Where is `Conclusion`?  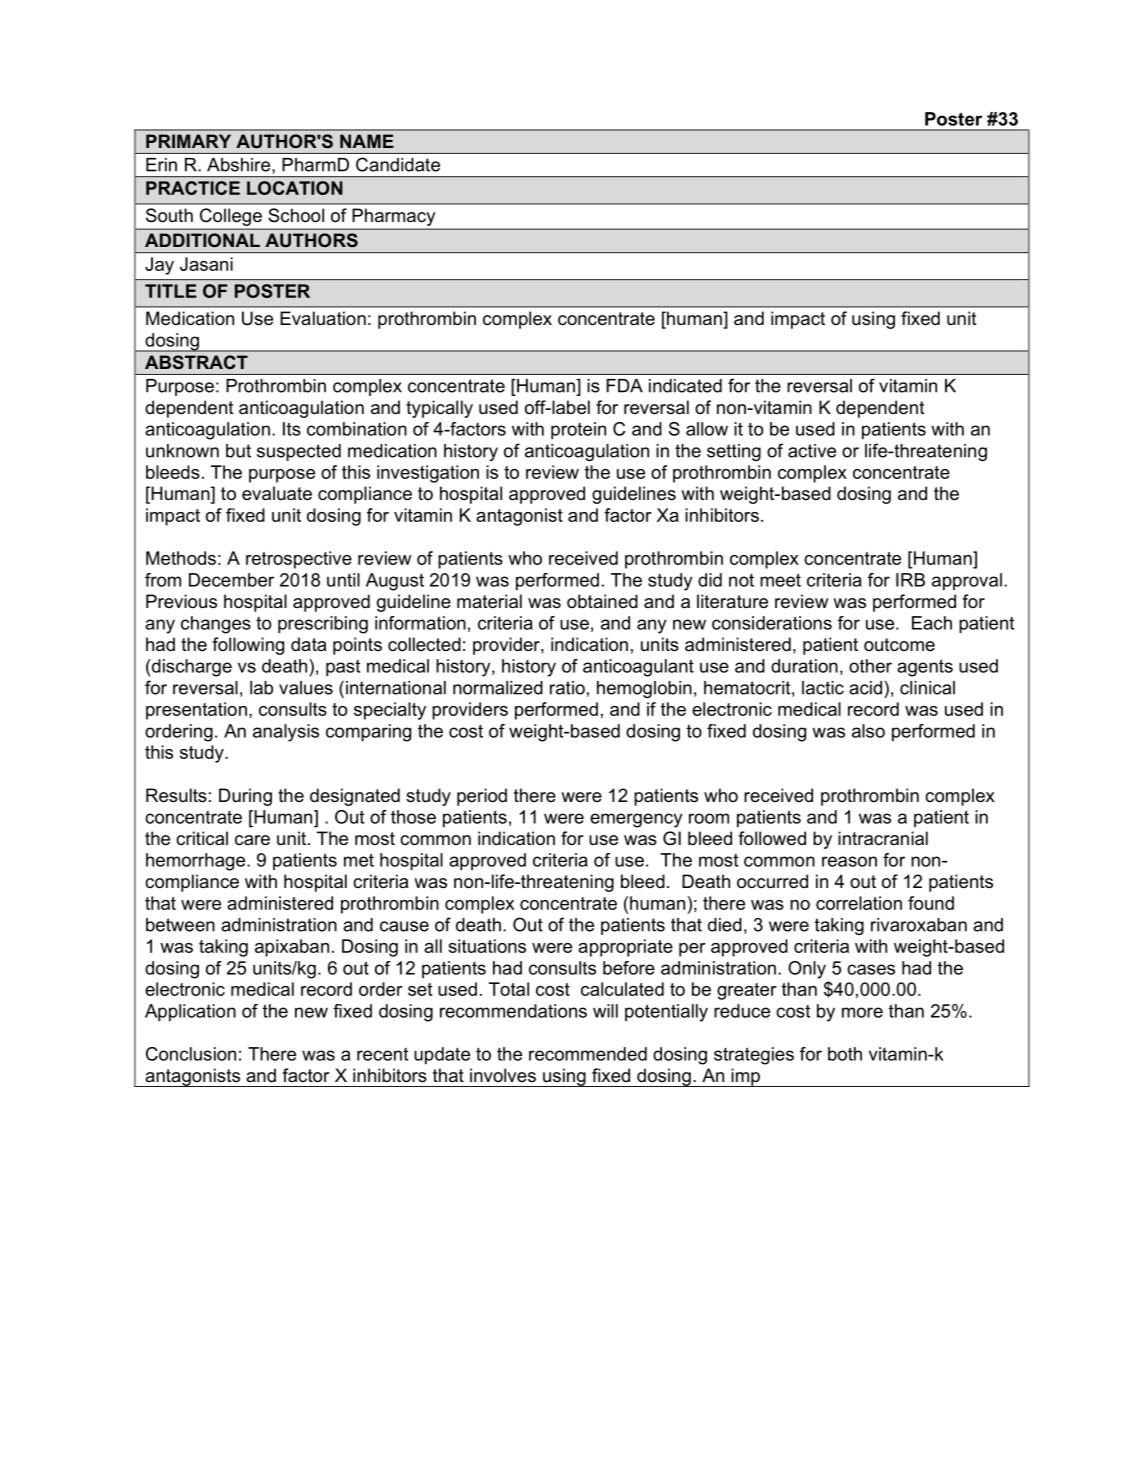 Conclusion is located at coordinates (191, 1054).
